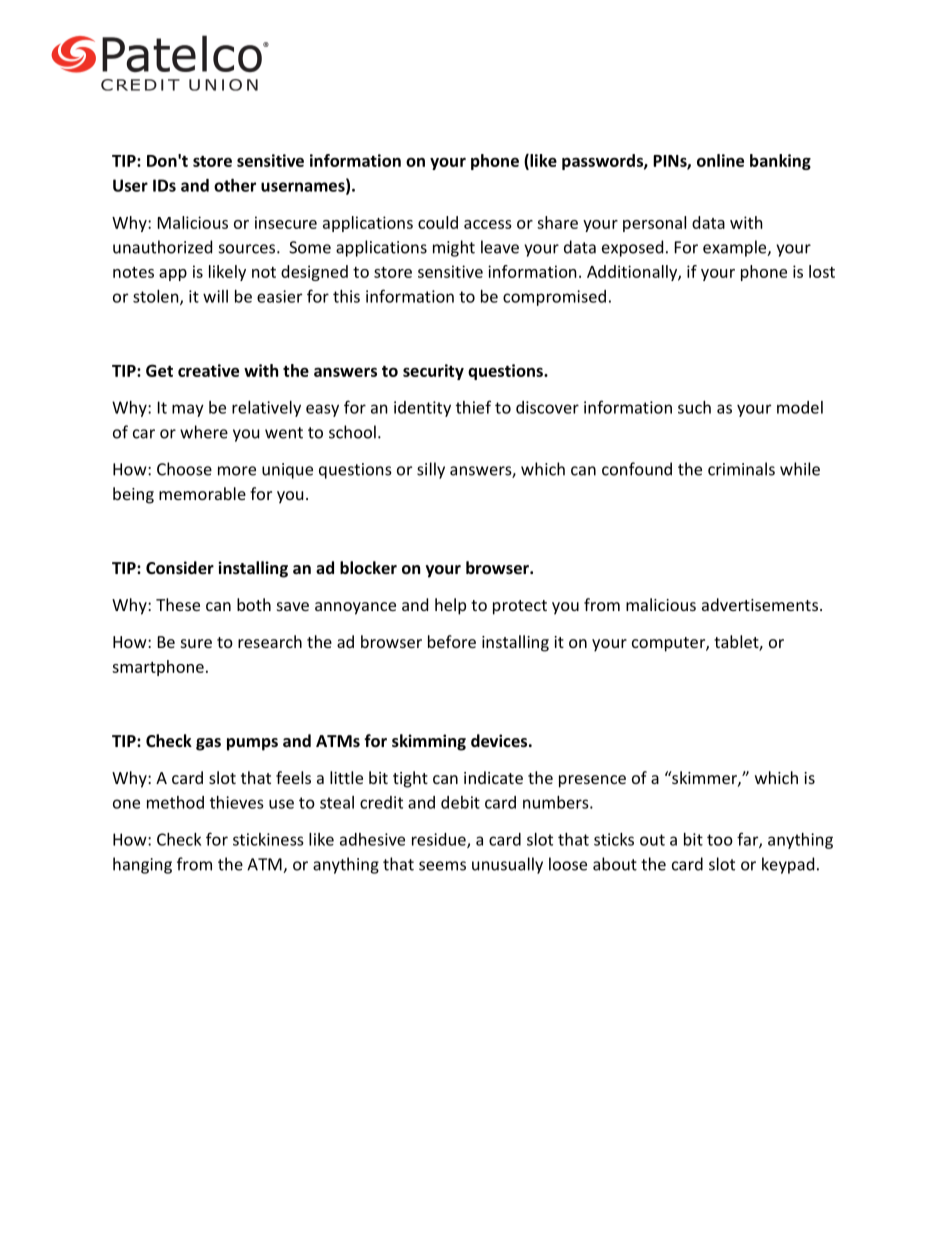  I want to click on security, so click(433, 372).
